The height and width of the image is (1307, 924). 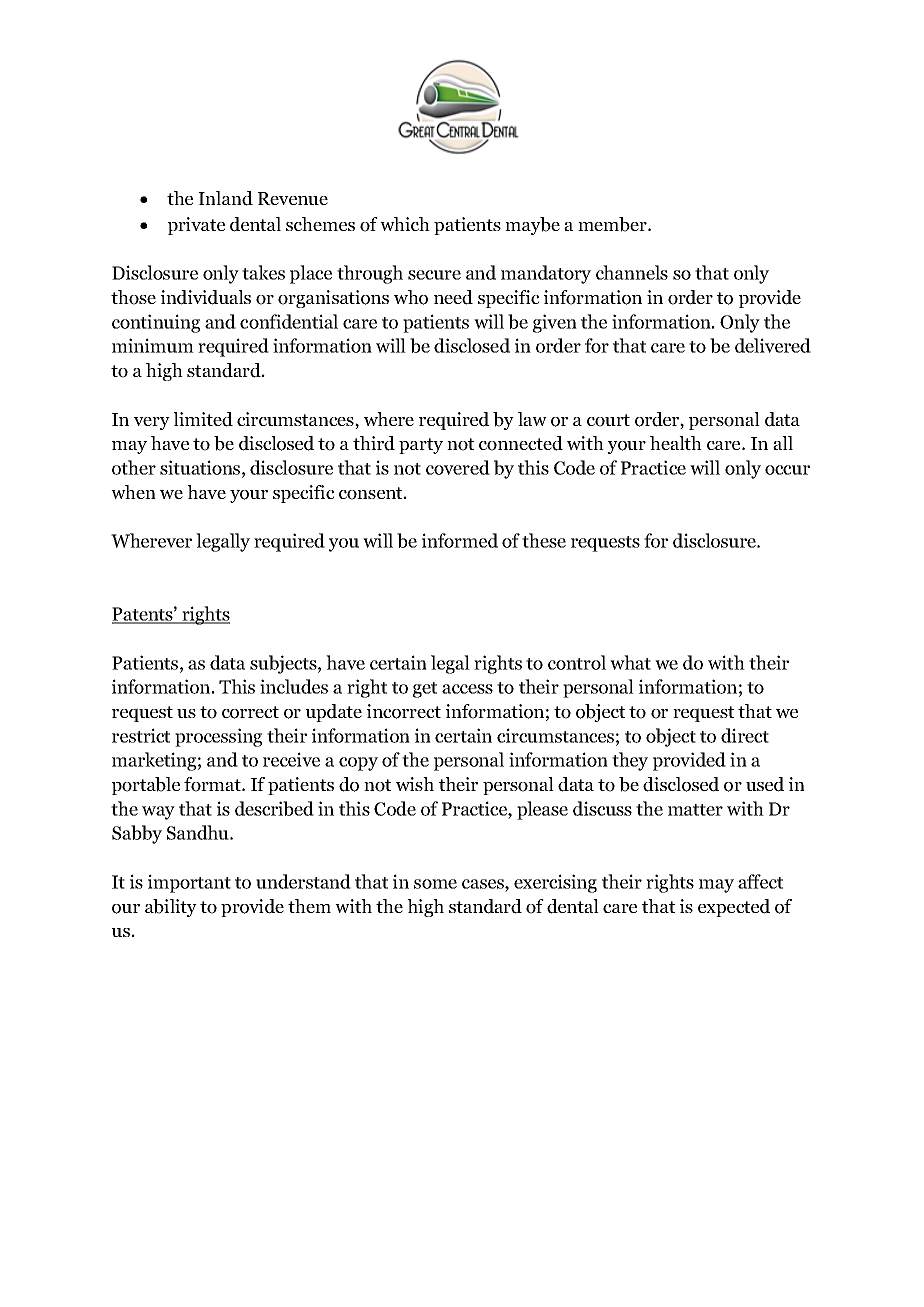 I want to click on important, so click(x=189, y=883).
